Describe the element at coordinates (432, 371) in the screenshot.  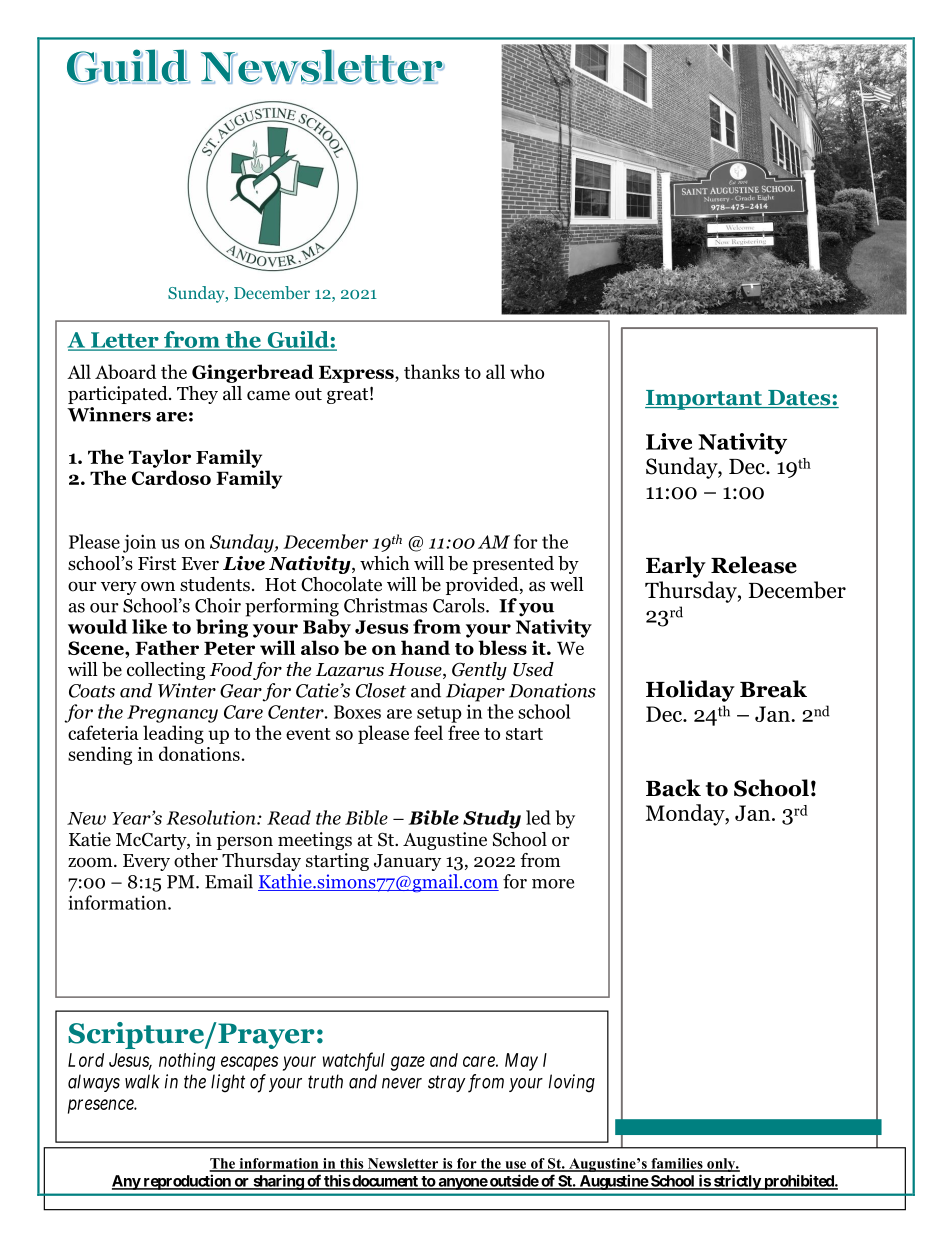
I see `thanks` at that location.
